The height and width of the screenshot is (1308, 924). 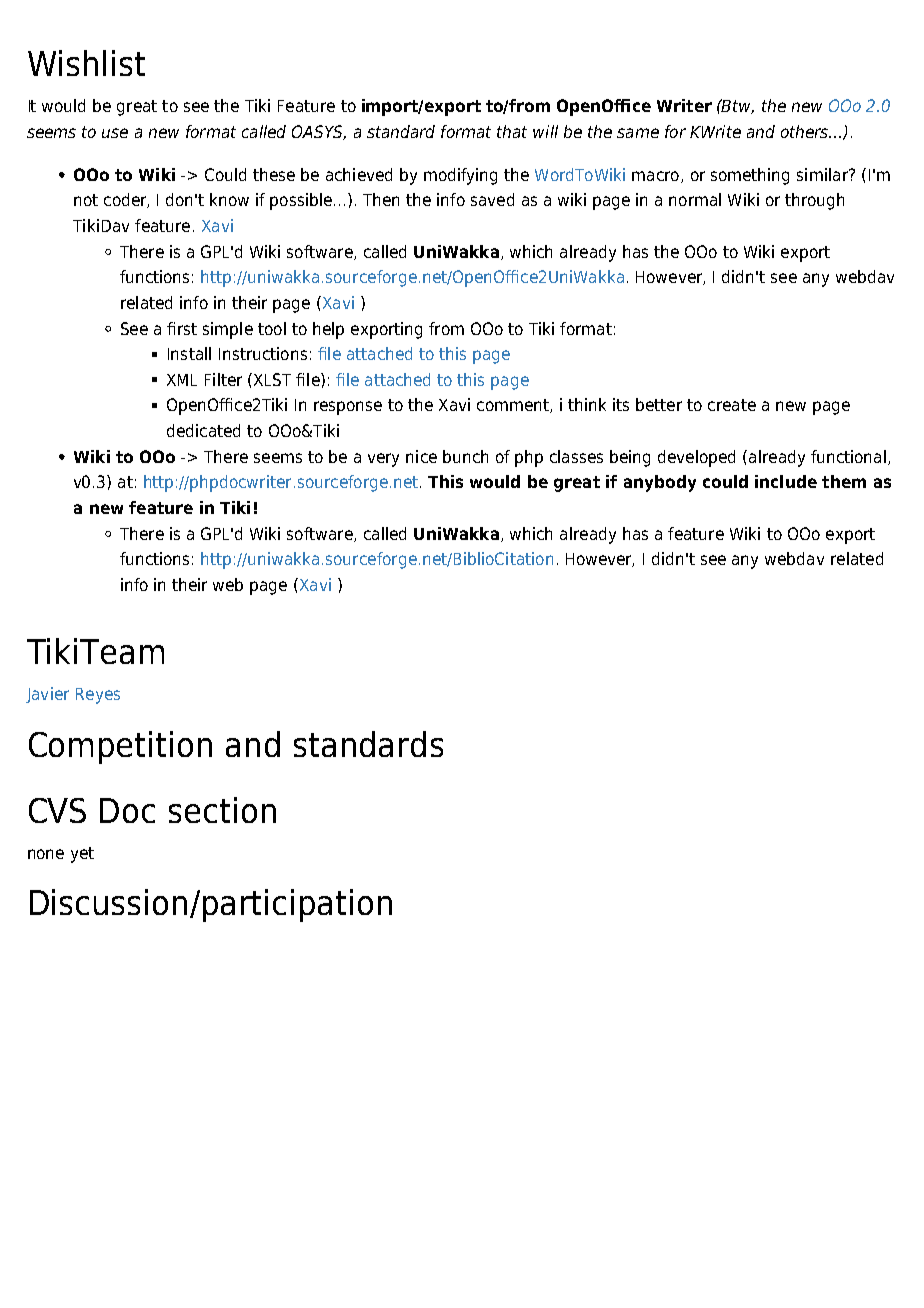 I want to click on through, so click(x=814, y=201).
